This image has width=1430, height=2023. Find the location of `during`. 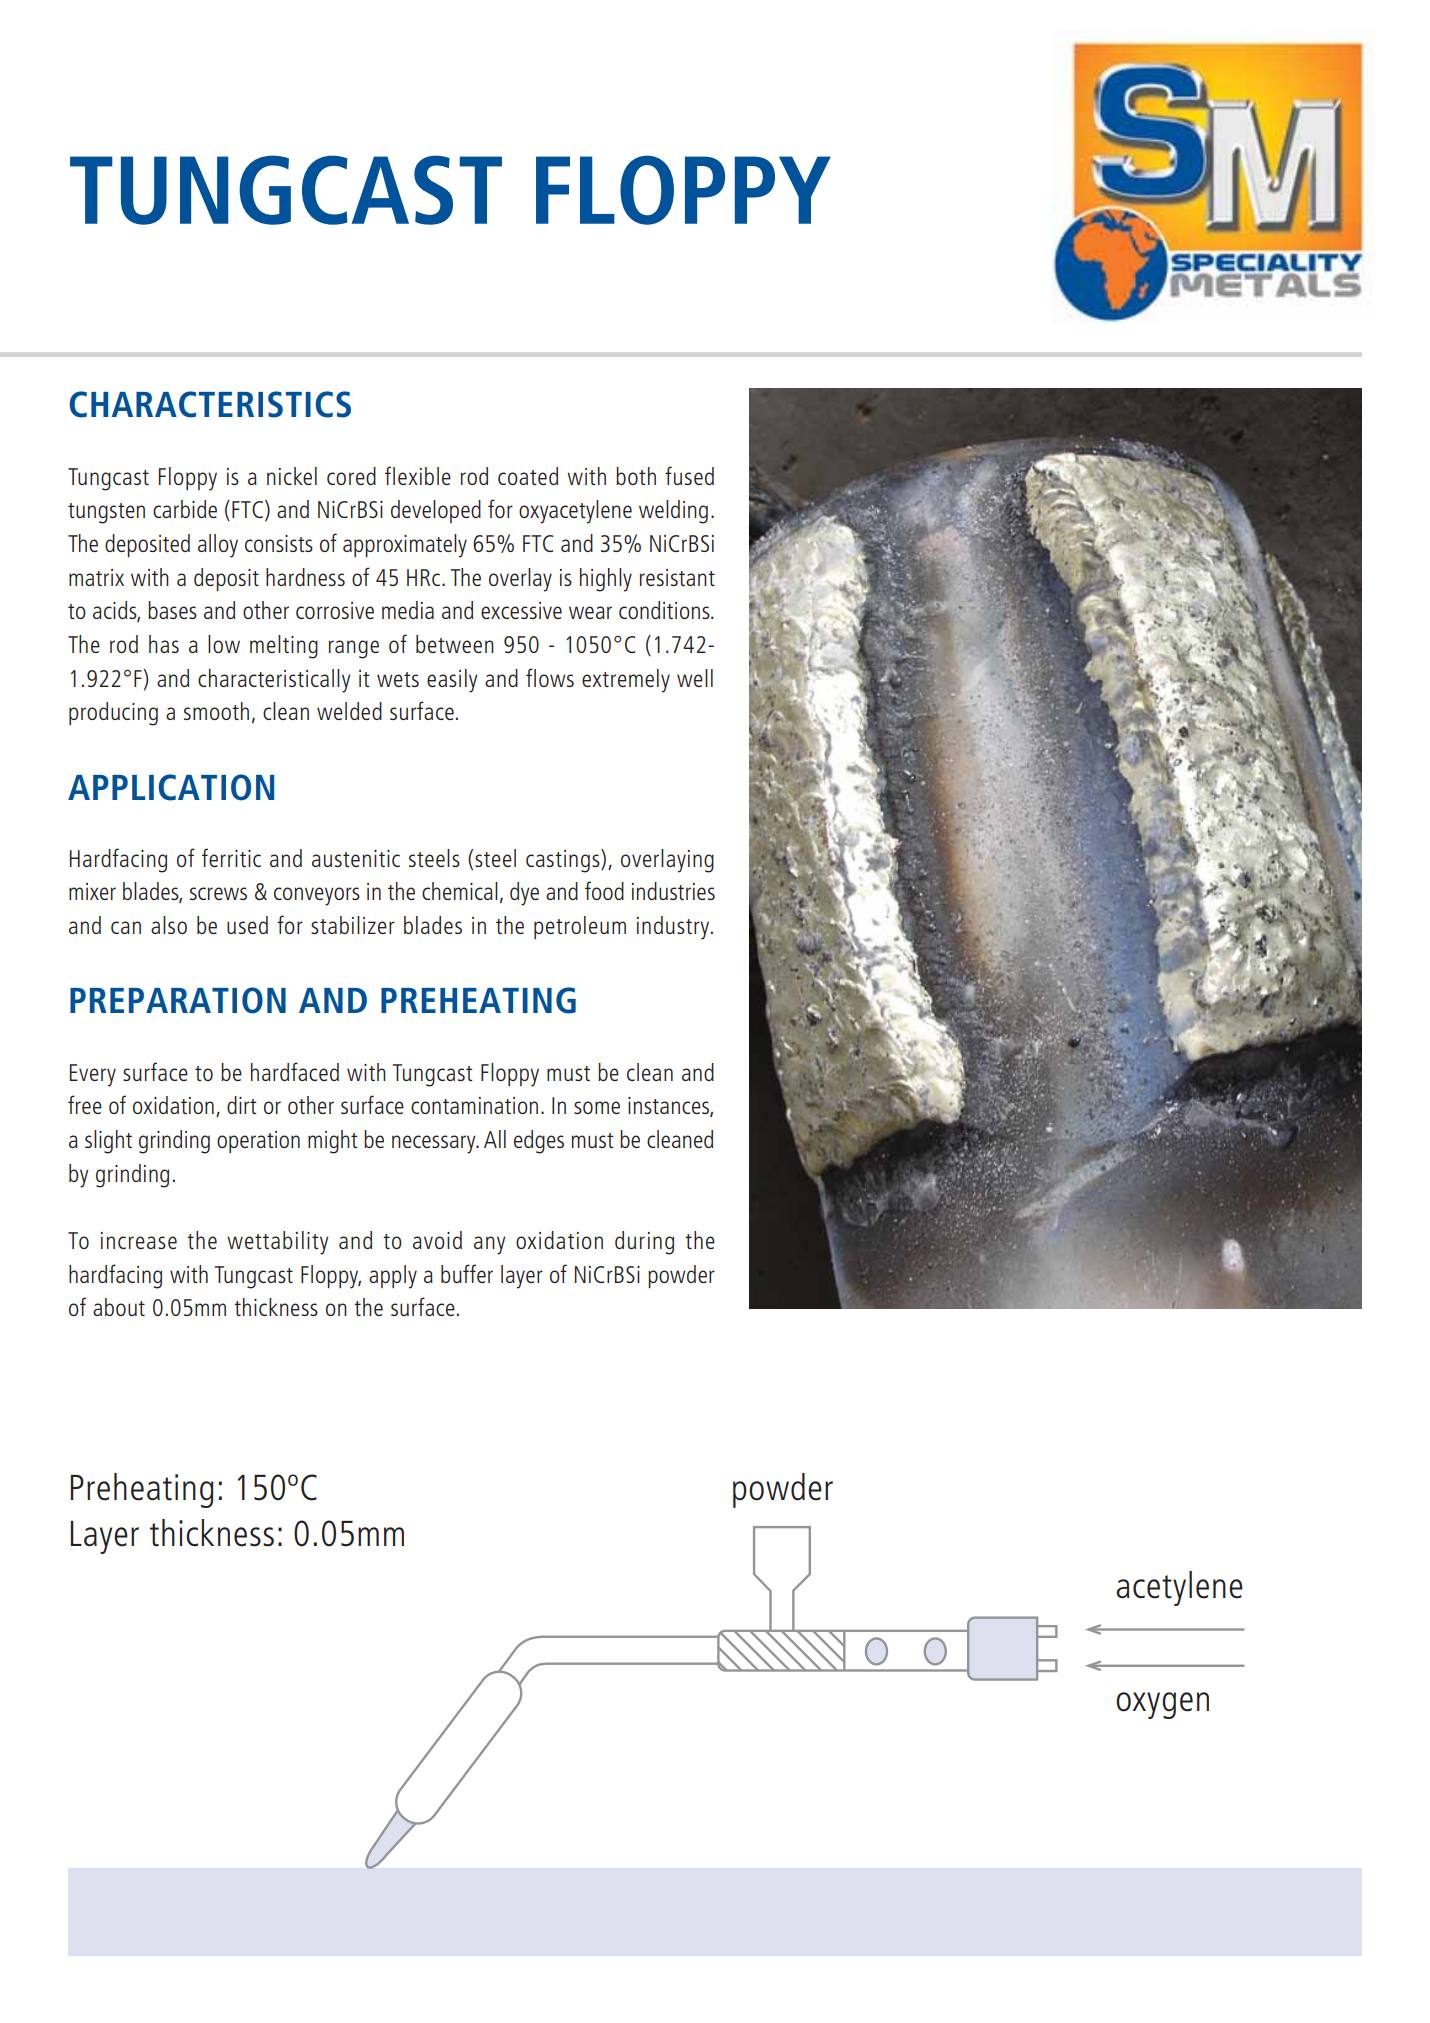

during is located at coordinates (644, 1243).
